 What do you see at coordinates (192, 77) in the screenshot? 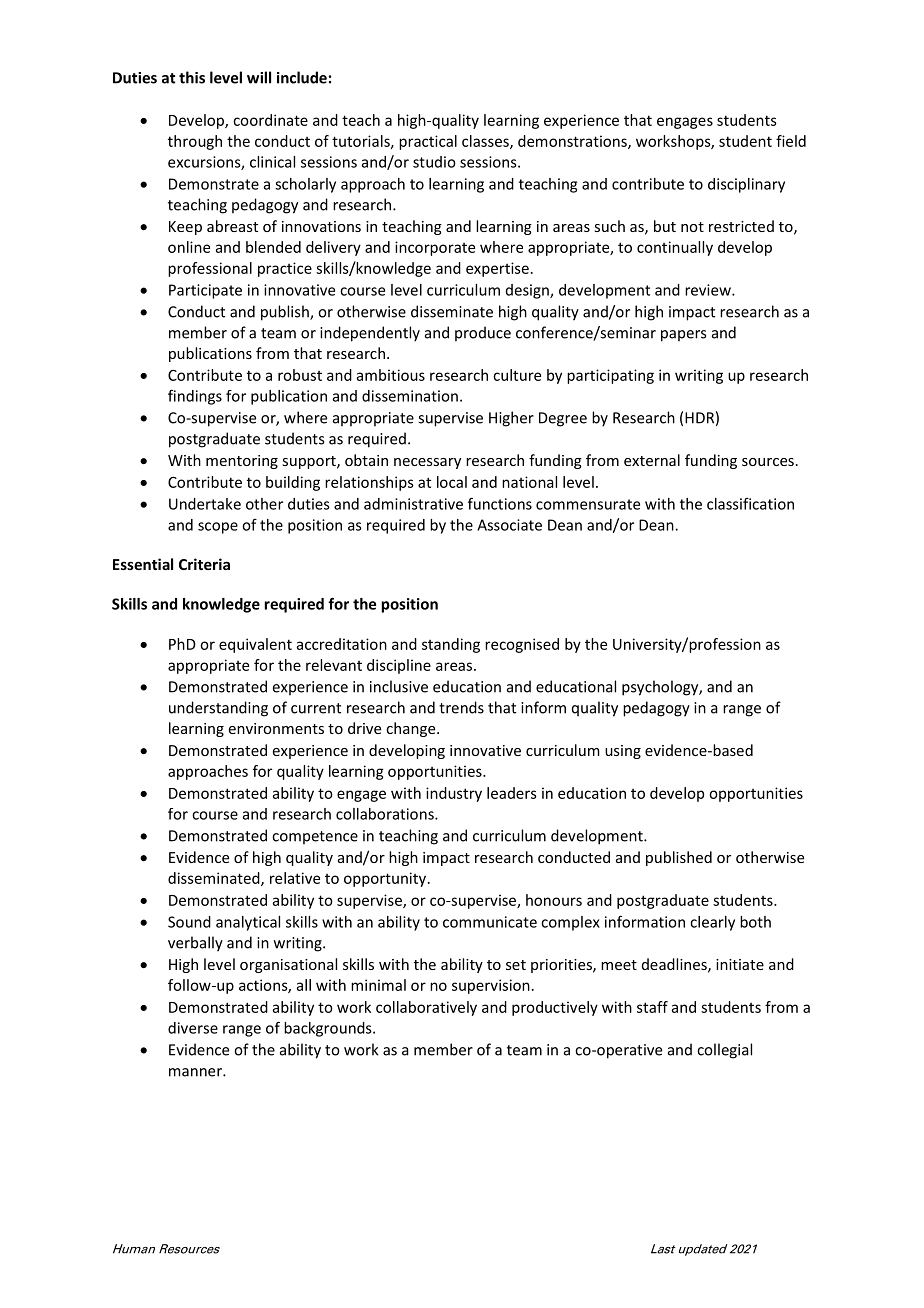
I see `this` at bounding box center [192, 77].
